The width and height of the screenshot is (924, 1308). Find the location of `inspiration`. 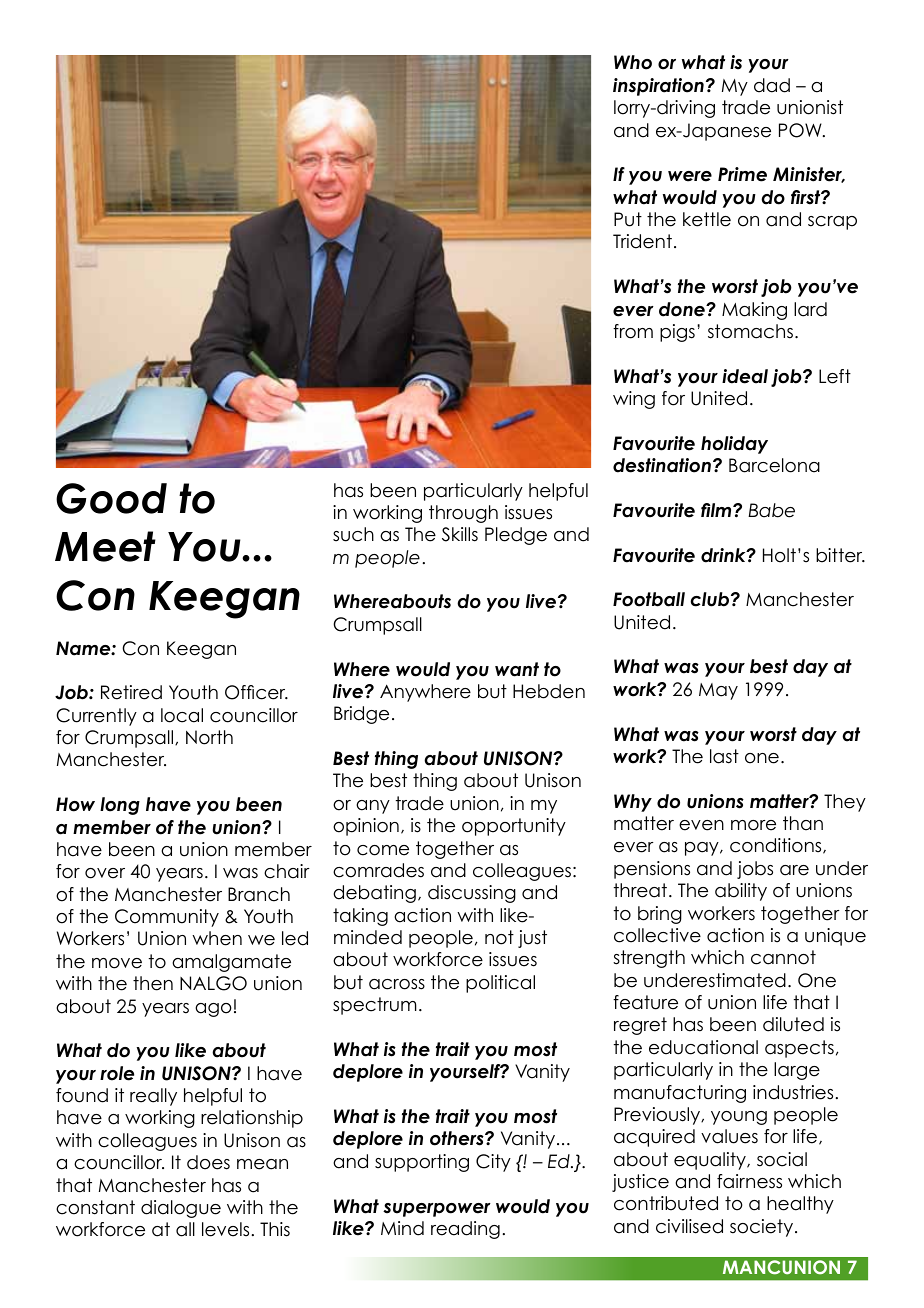

inspiration is located at coordinates (658, 87).
